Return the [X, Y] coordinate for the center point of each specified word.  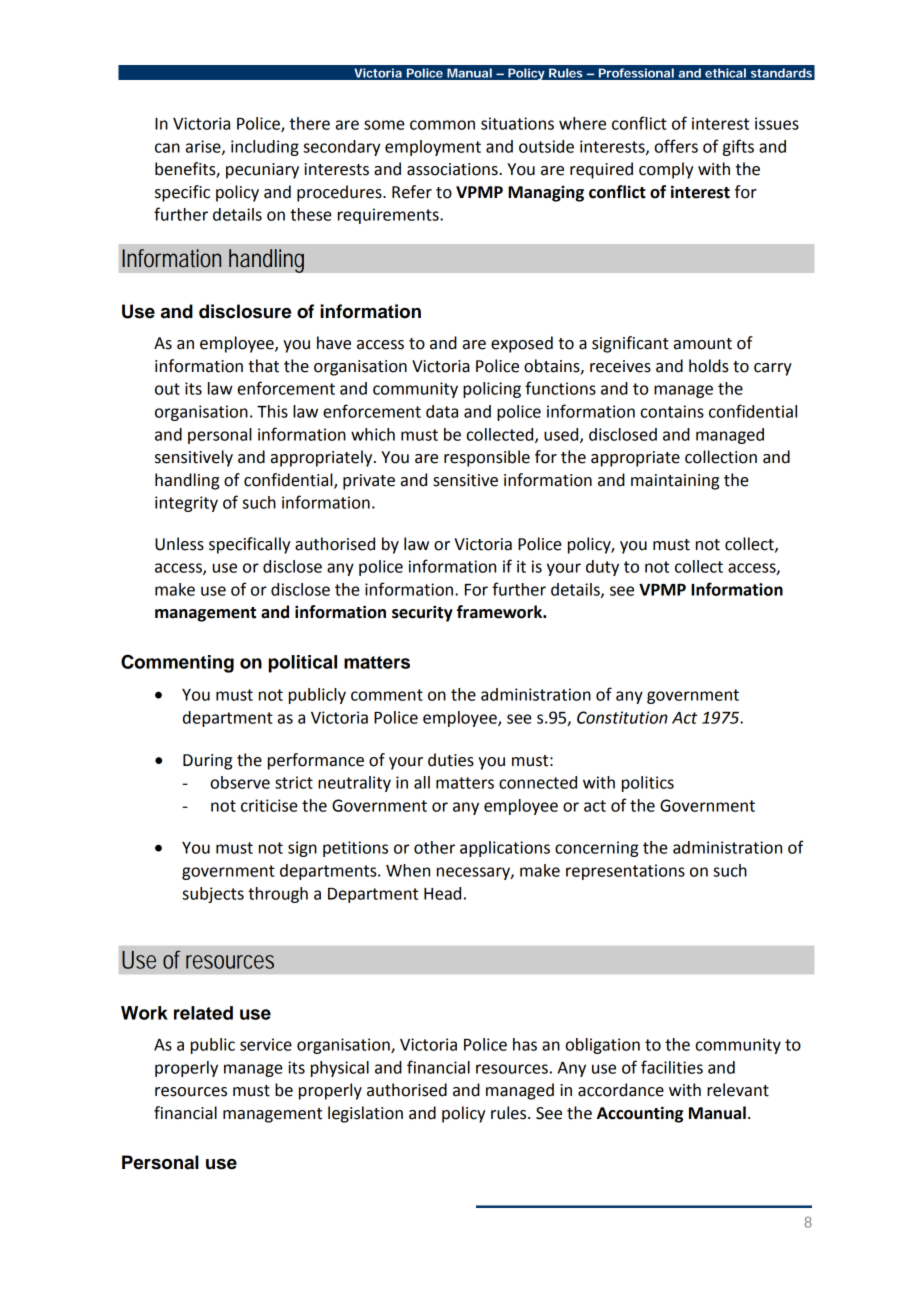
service [266, 1044]
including [265, 148]
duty [602, 568]
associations [453, 169]
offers [676, 146]
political [302, 664]
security [422, 613]
